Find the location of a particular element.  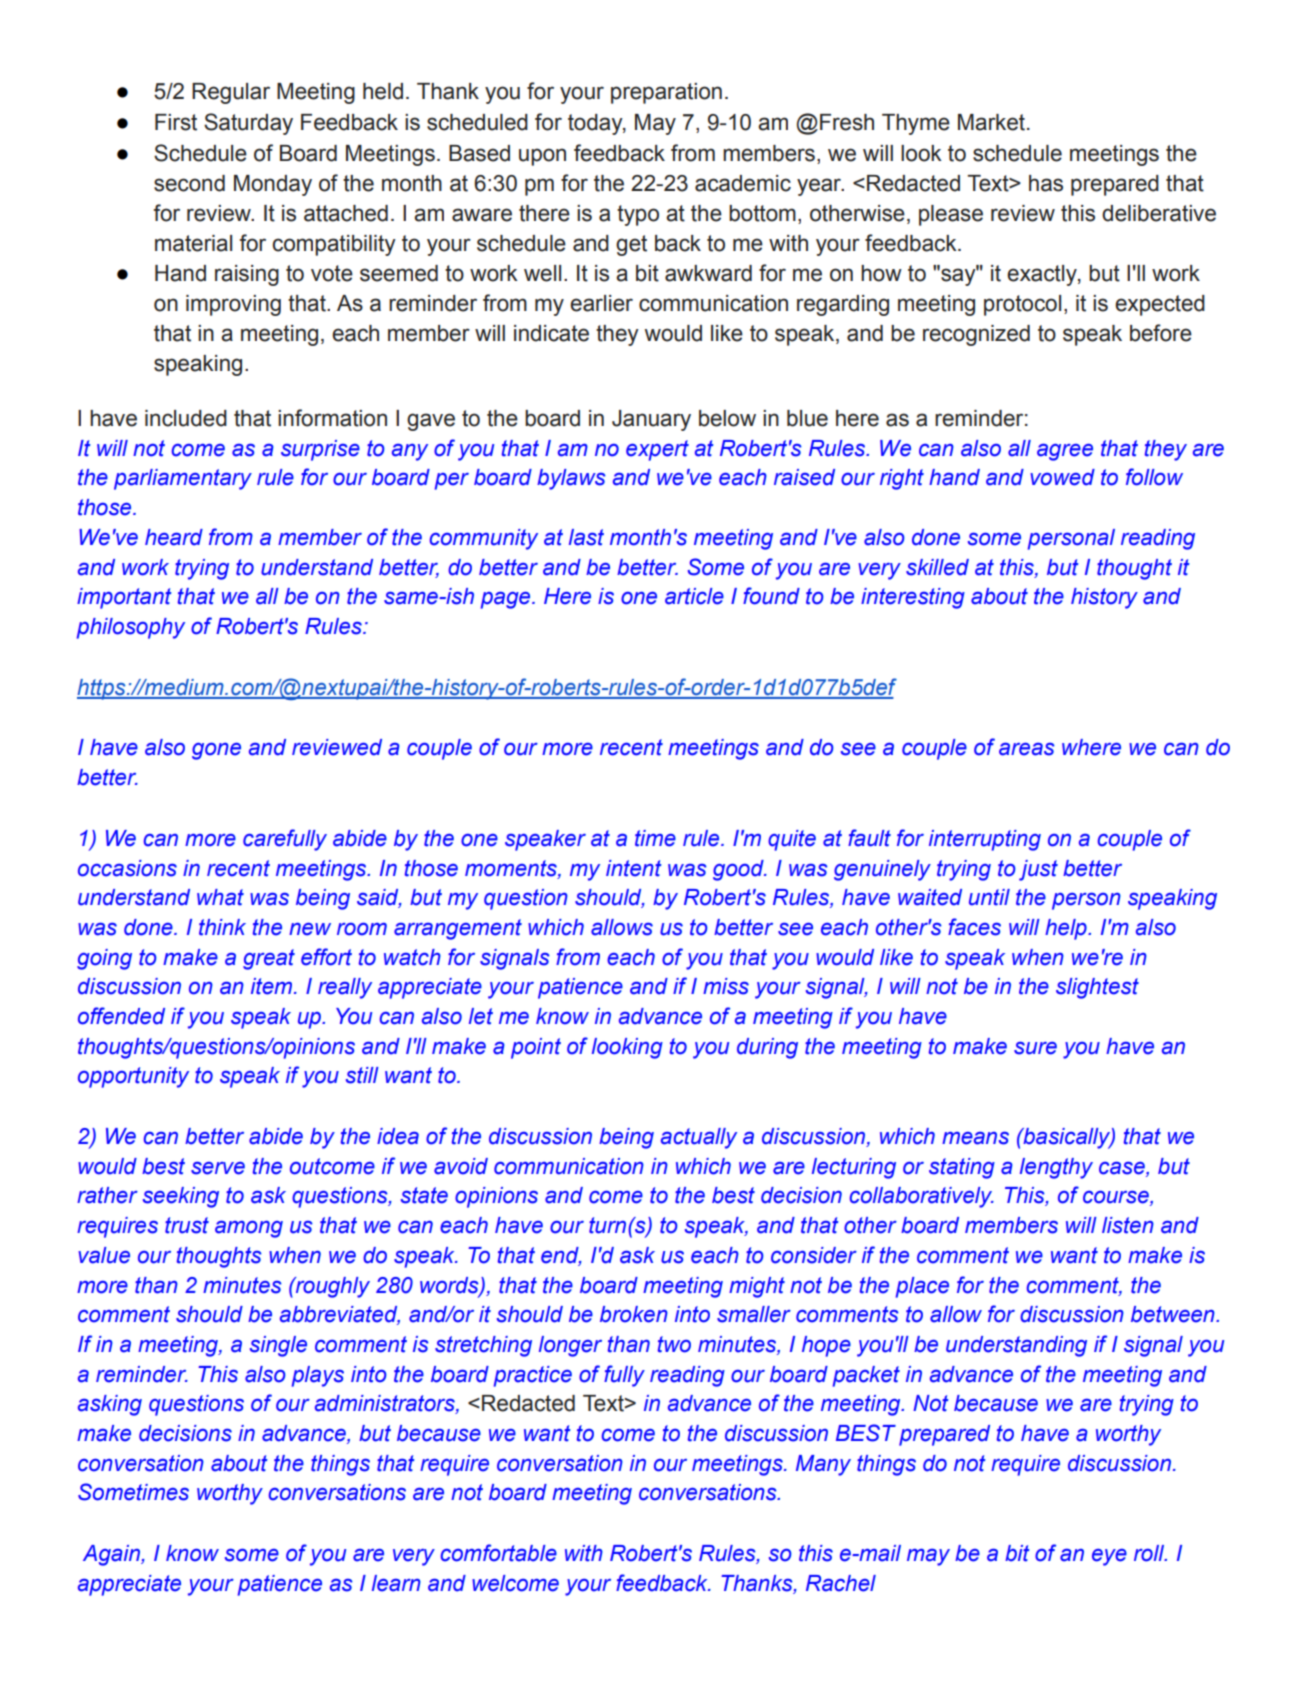

opportunity is located at coordinates (133, 1077).
